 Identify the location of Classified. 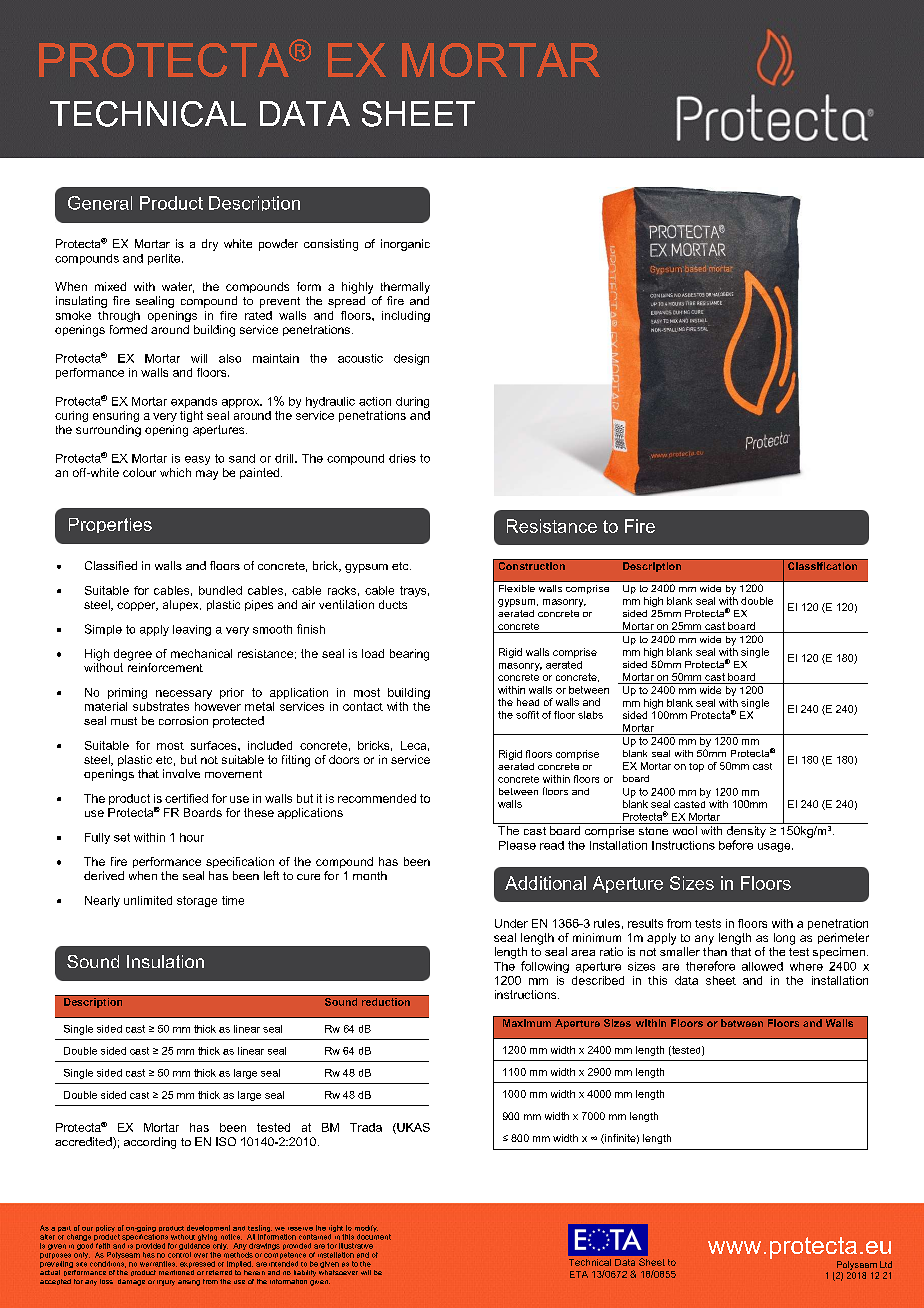
(111, 565).
